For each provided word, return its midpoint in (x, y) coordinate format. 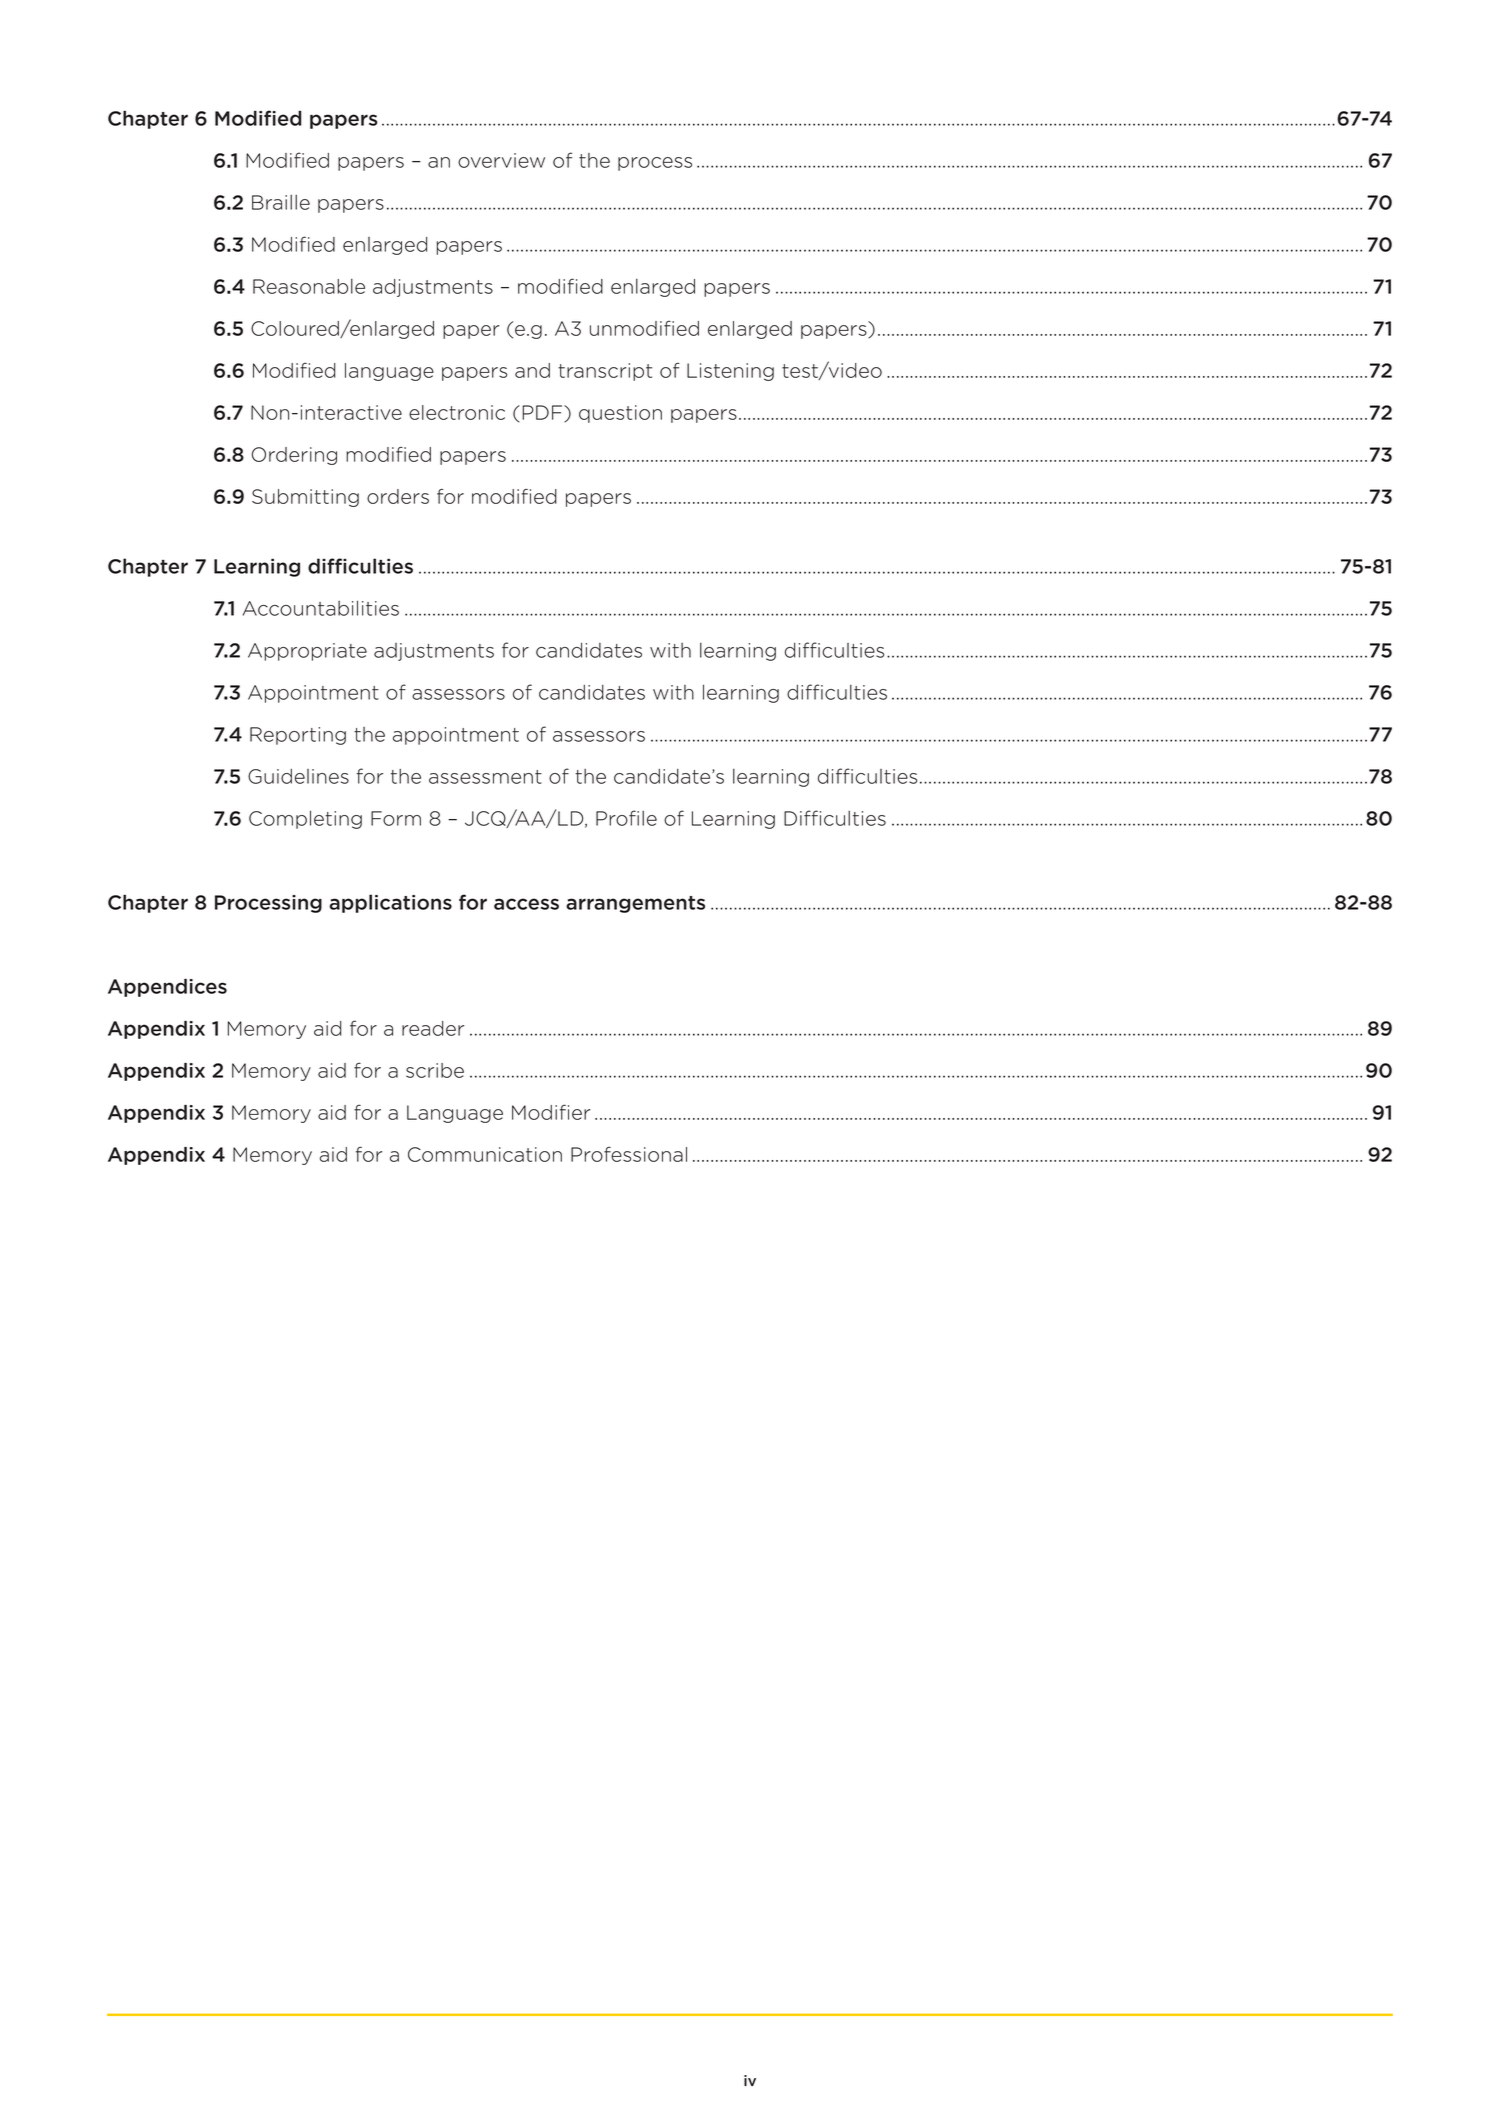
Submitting (305, 498)
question (620, 414)
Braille (281, 202)
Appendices (167, 988)
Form (396, 818)
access (526, 904)
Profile (626, 818)
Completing (305, 819)
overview (501, 160)
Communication (485, 1154)
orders (398, 496)
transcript (605, 372)
